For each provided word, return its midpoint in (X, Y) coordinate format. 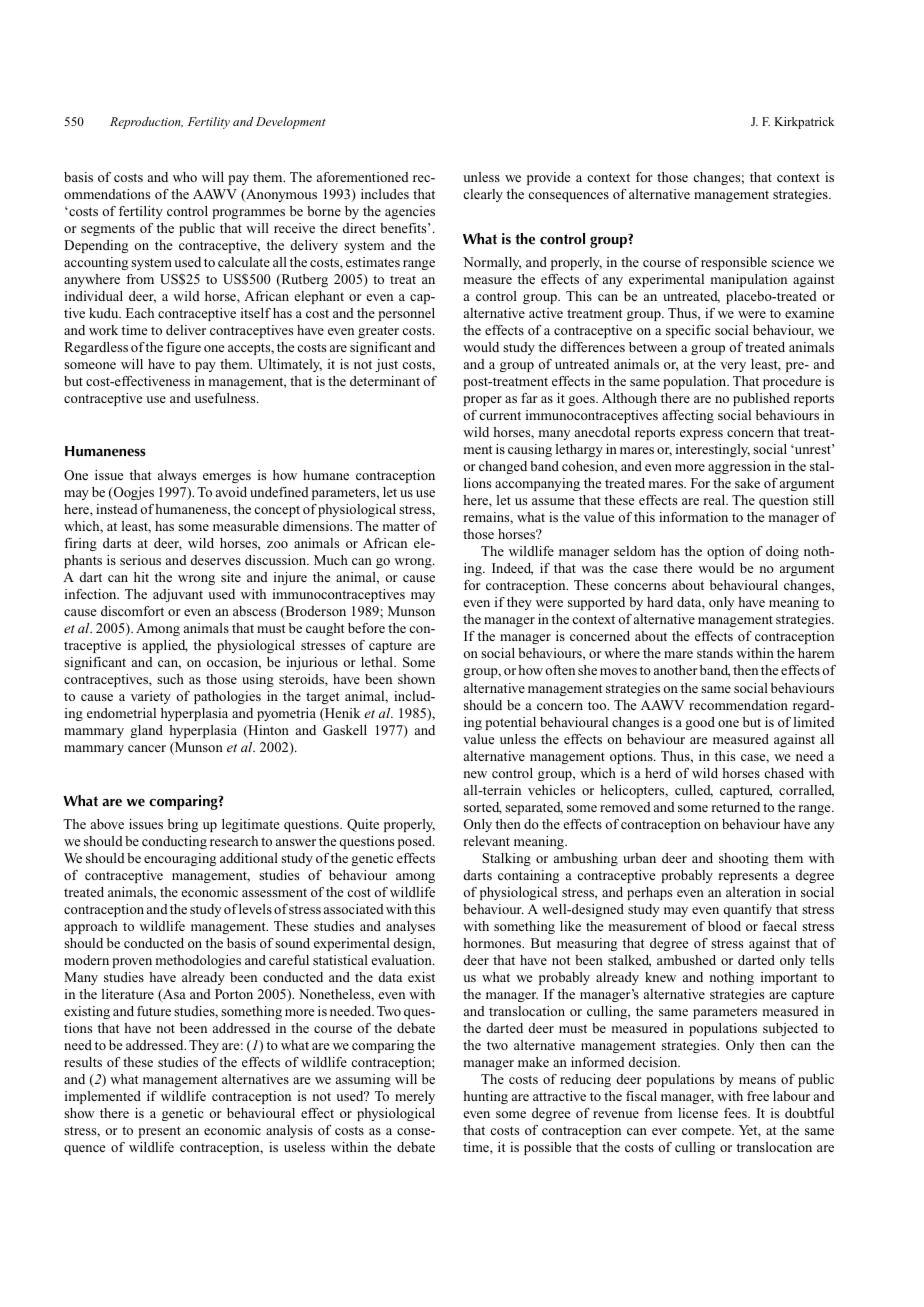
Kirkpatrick (804, 123)
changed (503, 467)
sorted (483, 808)
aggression (739, 467)
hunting (485, 1097)
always (177, 476)
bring (183, 825)
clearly (483, 195)
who (185, 177)
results (83, 1062)
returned (736, 807)
